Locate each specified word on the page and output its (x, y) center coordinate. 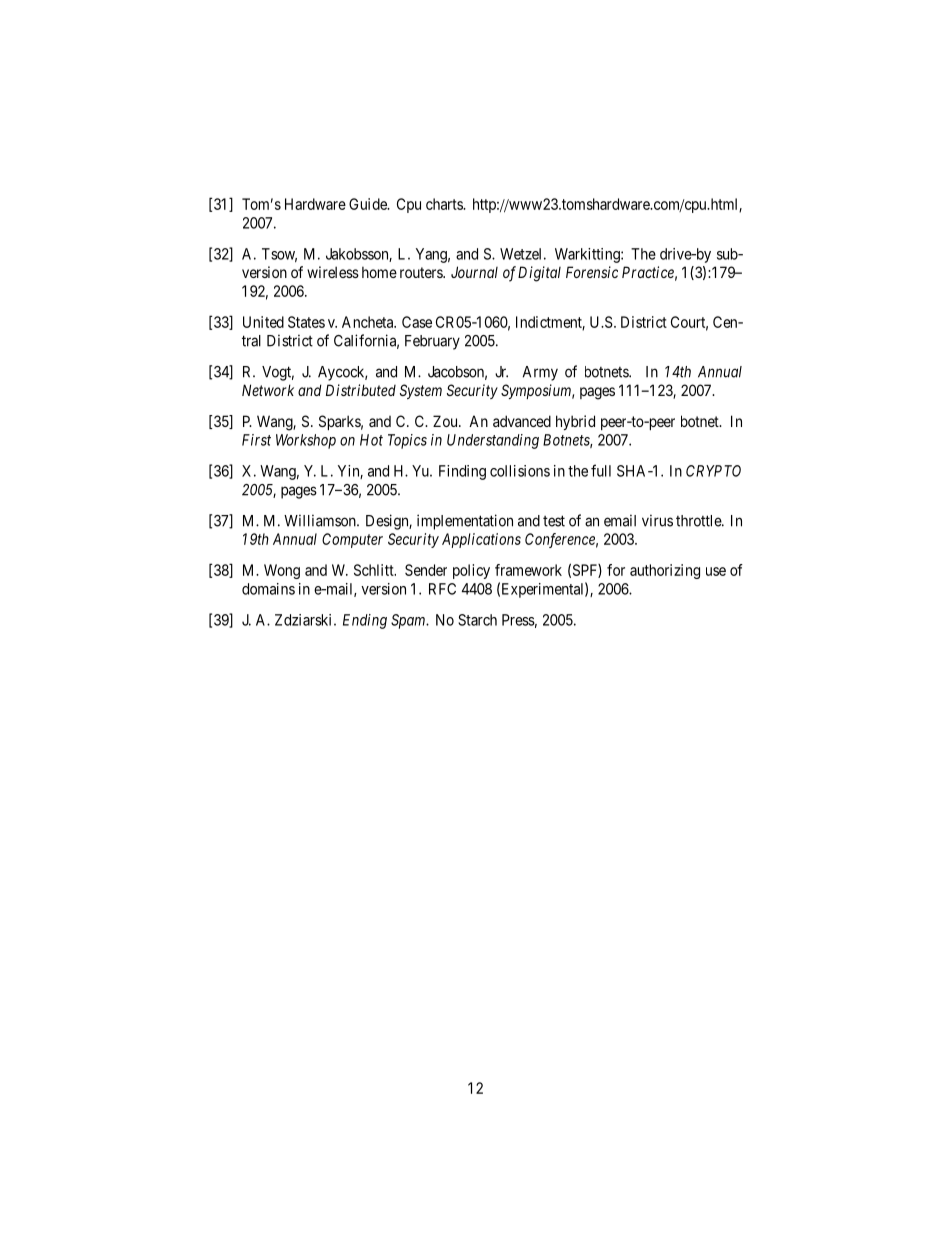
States (306, 322)
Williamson (321, 520)
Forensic (592, 272)
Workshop (306, 441)
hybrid (575, 422)
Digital (539, 274)
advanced (522, 421)
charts (445, 204)
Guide (369, 204)
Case (417, 322)
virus (657, 520)
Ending (365, 621)
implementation (465, 522)
